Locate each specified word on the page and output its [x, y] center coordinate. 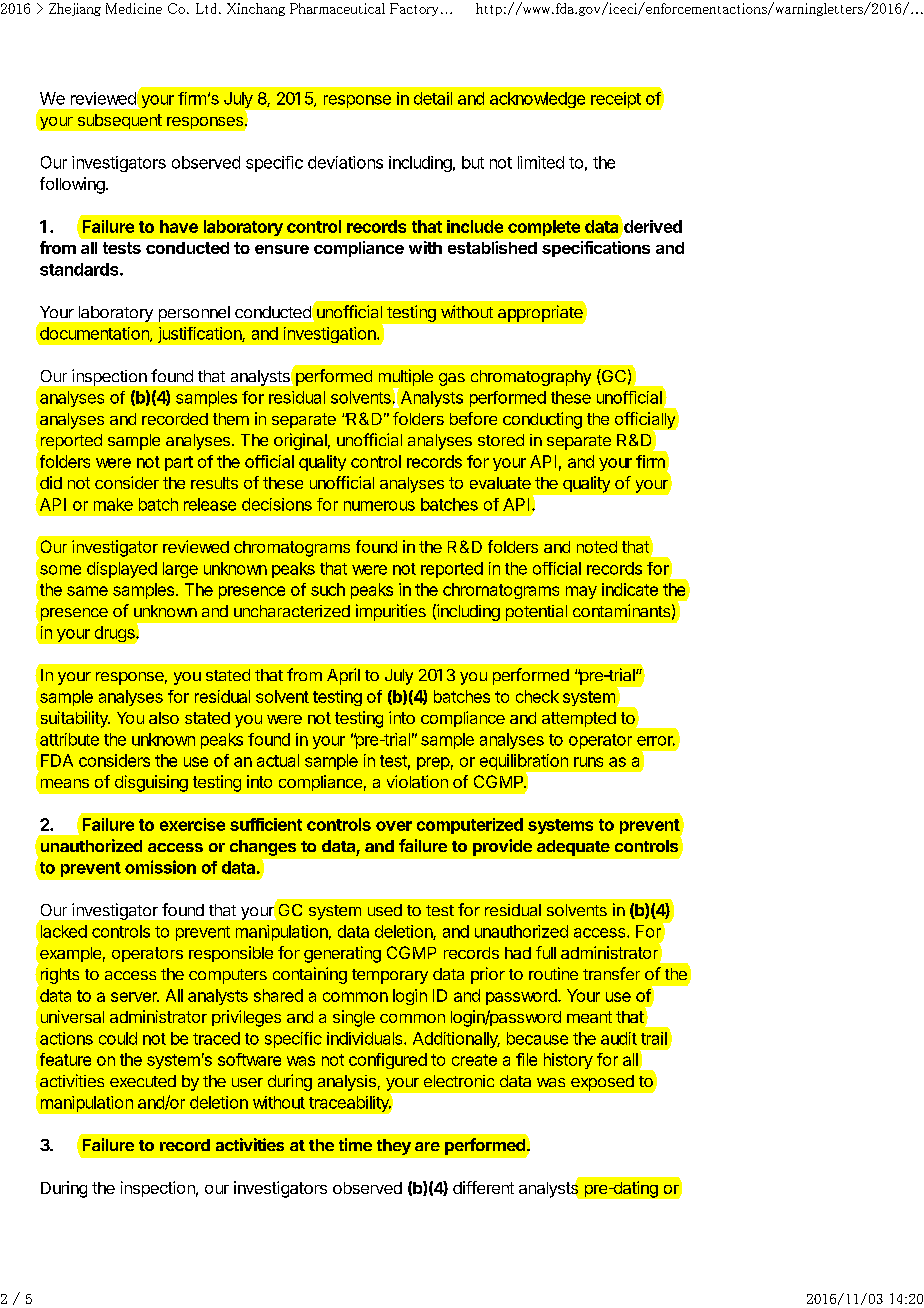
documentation [95, 334]
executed [143, 1081]
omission [160, 867]
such [328, 589]
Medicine [134, 8]
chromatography [531, 378]
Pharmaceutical [337, 8]
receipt [616, 100]
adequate [573, 848]
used [385, 910]
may [581, 592]
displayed [122, 570]
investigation [331, 335]
